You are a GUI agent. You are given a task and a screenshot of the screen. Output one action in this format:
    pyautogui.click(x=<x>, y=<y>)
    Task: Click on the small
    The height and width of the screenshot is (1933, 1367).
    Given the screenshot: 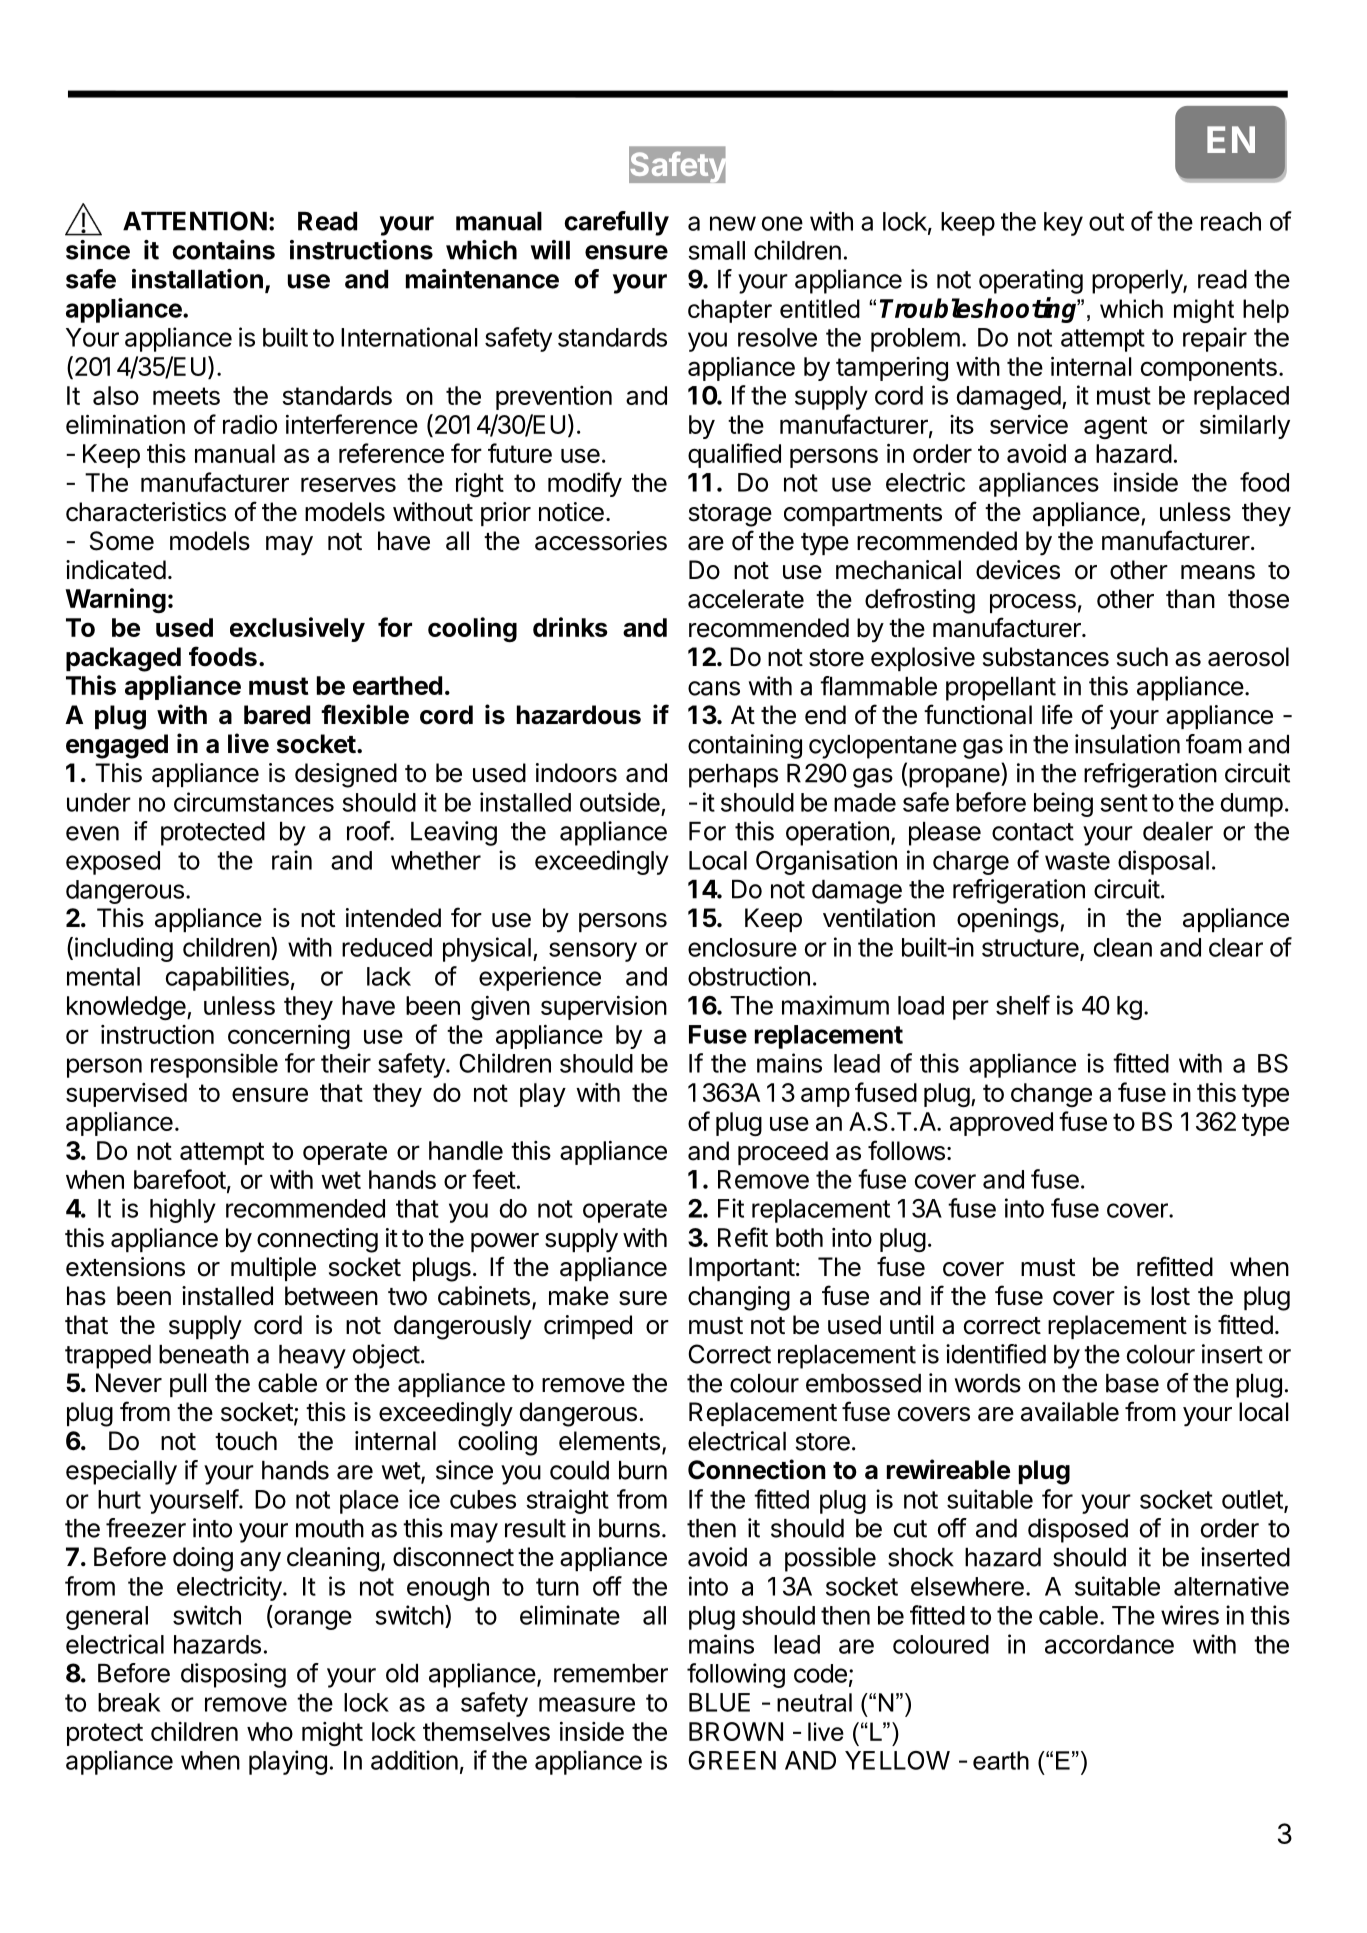 What is the action you would take?
    pyautogui.click(x=716, y=250)
